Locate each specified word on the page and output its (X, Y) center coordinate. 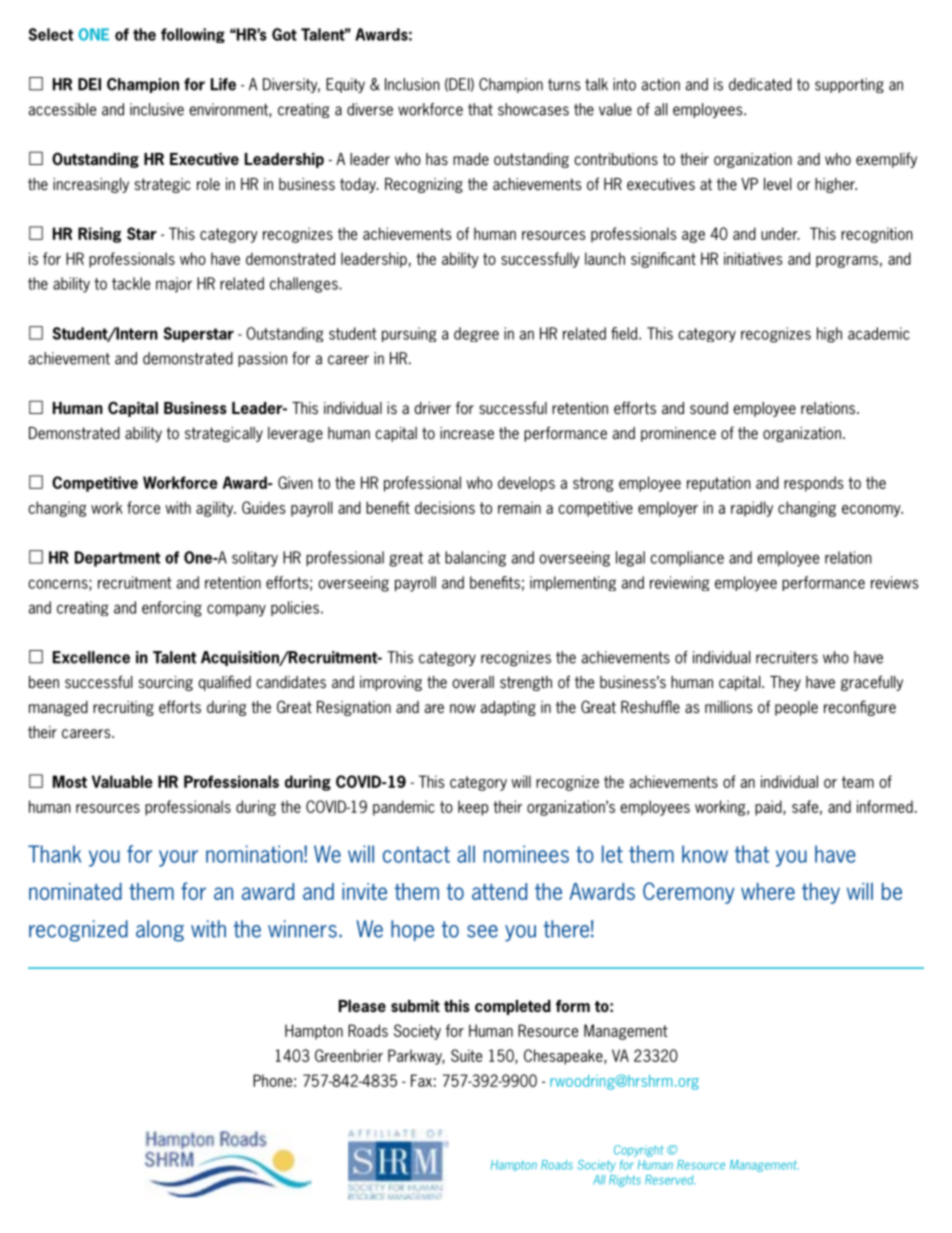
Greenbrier (349, 1055)
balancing (475, 559)
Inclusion (412, 84)
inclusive (157, 109)
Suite (466, 1055)
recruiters (787, 657)
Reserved (670, 1180)
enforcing (172, 609)
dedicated (760, 84)
